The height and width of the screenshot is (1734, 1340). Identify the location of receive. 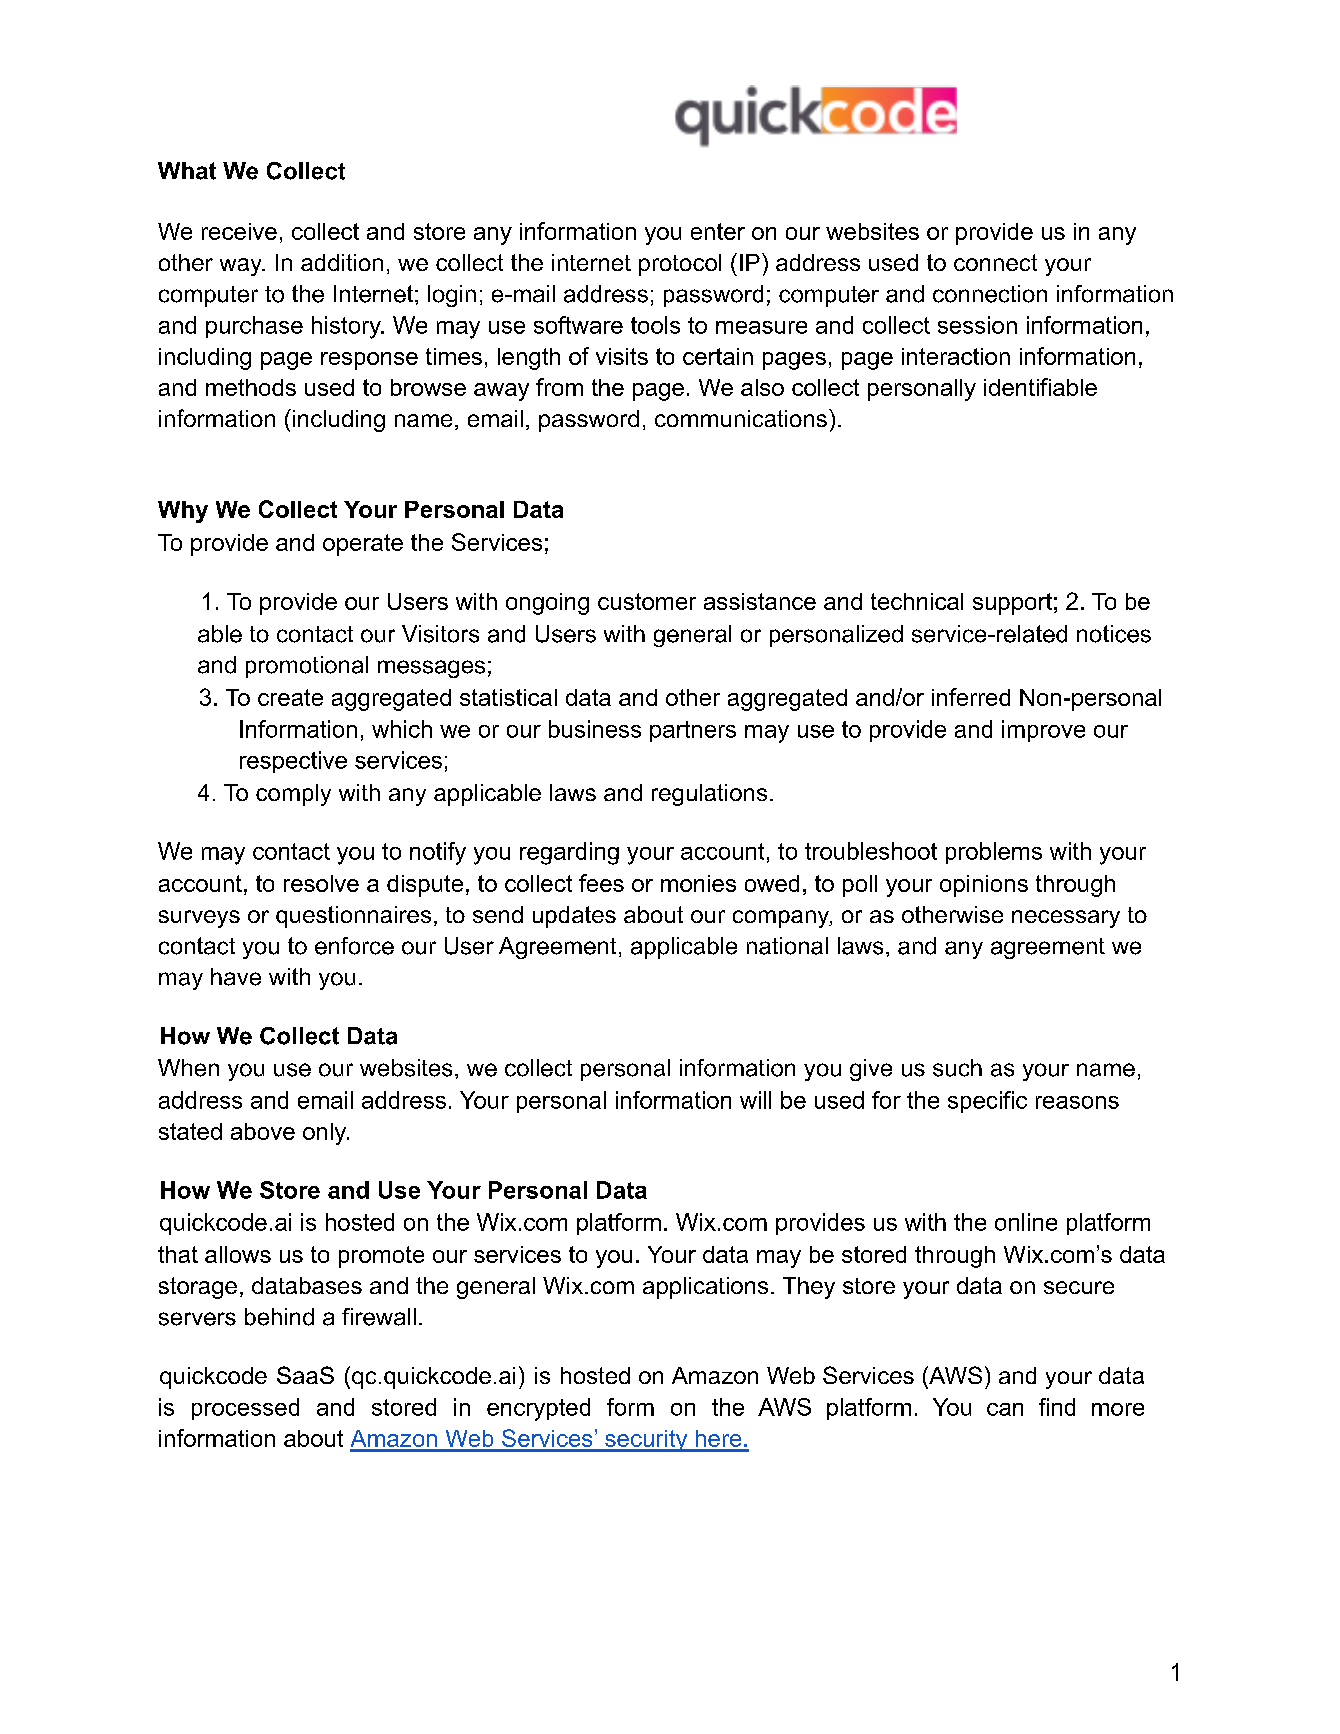
(239, 231).
